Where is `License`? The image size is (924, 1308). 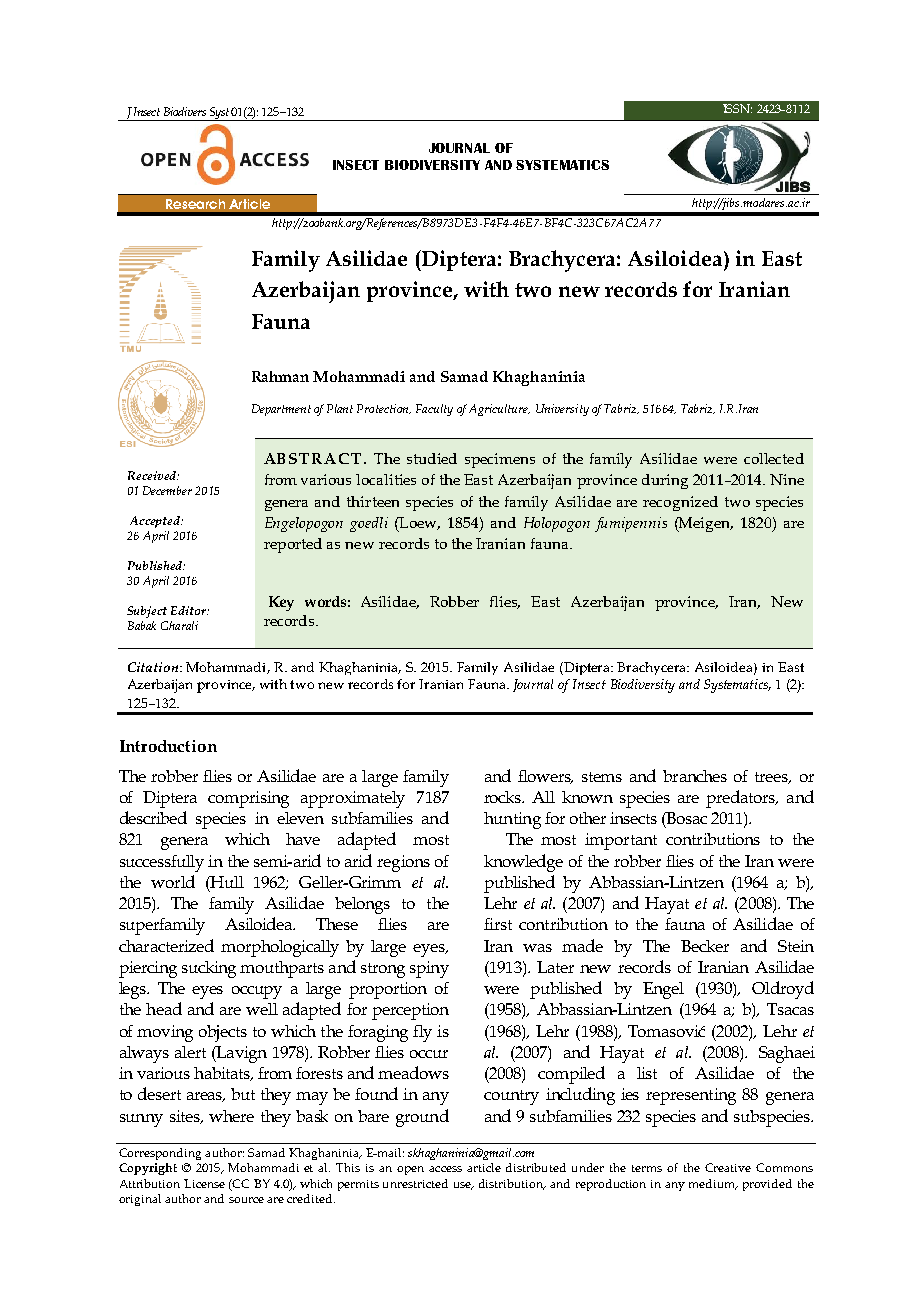 License is located at coordinates (204, 1183).
